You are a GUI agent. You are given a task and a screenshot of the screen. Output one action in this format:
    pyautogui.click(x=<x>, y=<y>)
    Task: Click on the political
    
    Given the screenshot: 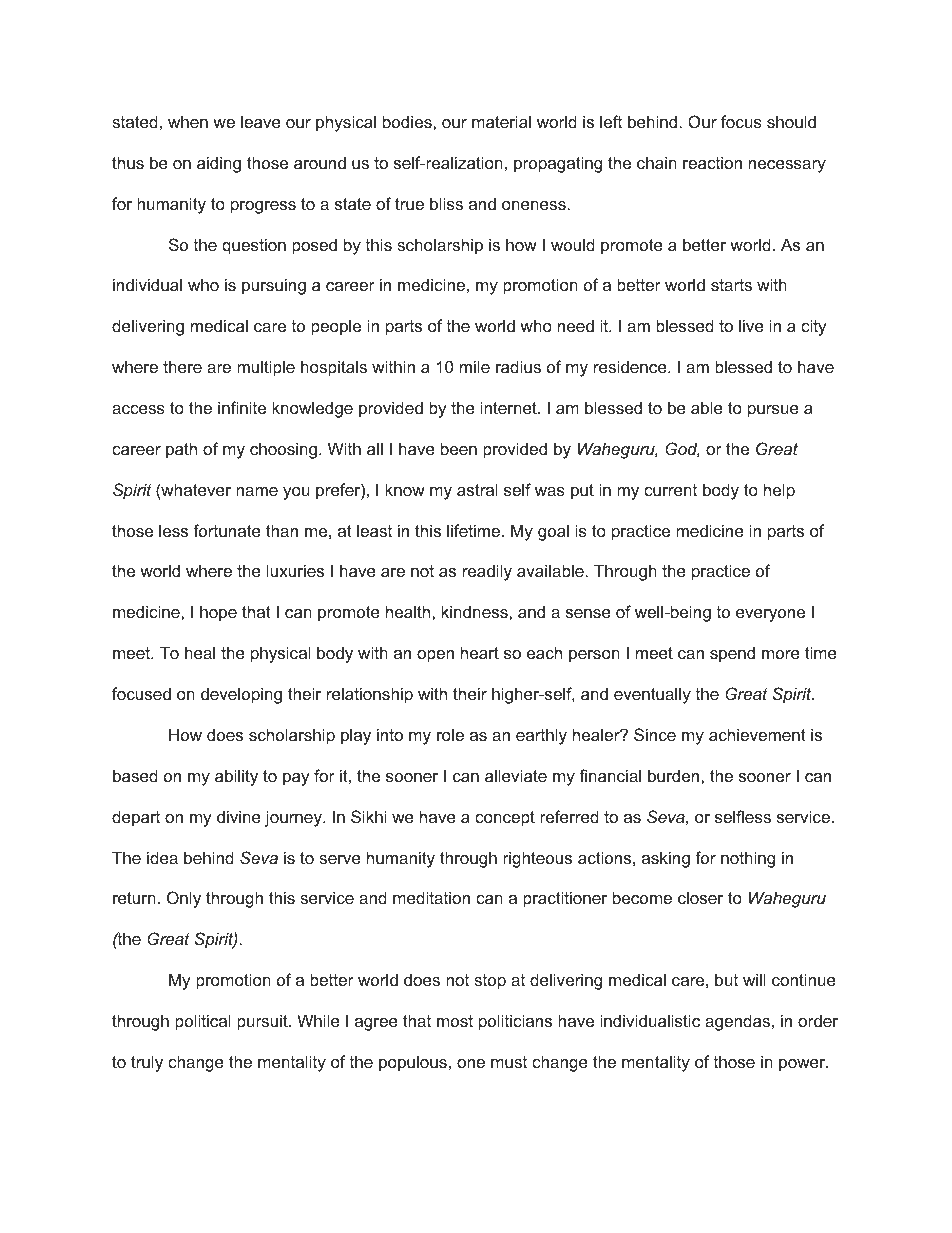 What is the action you would take?
    pyautogui.click(x=203, y=1022)
